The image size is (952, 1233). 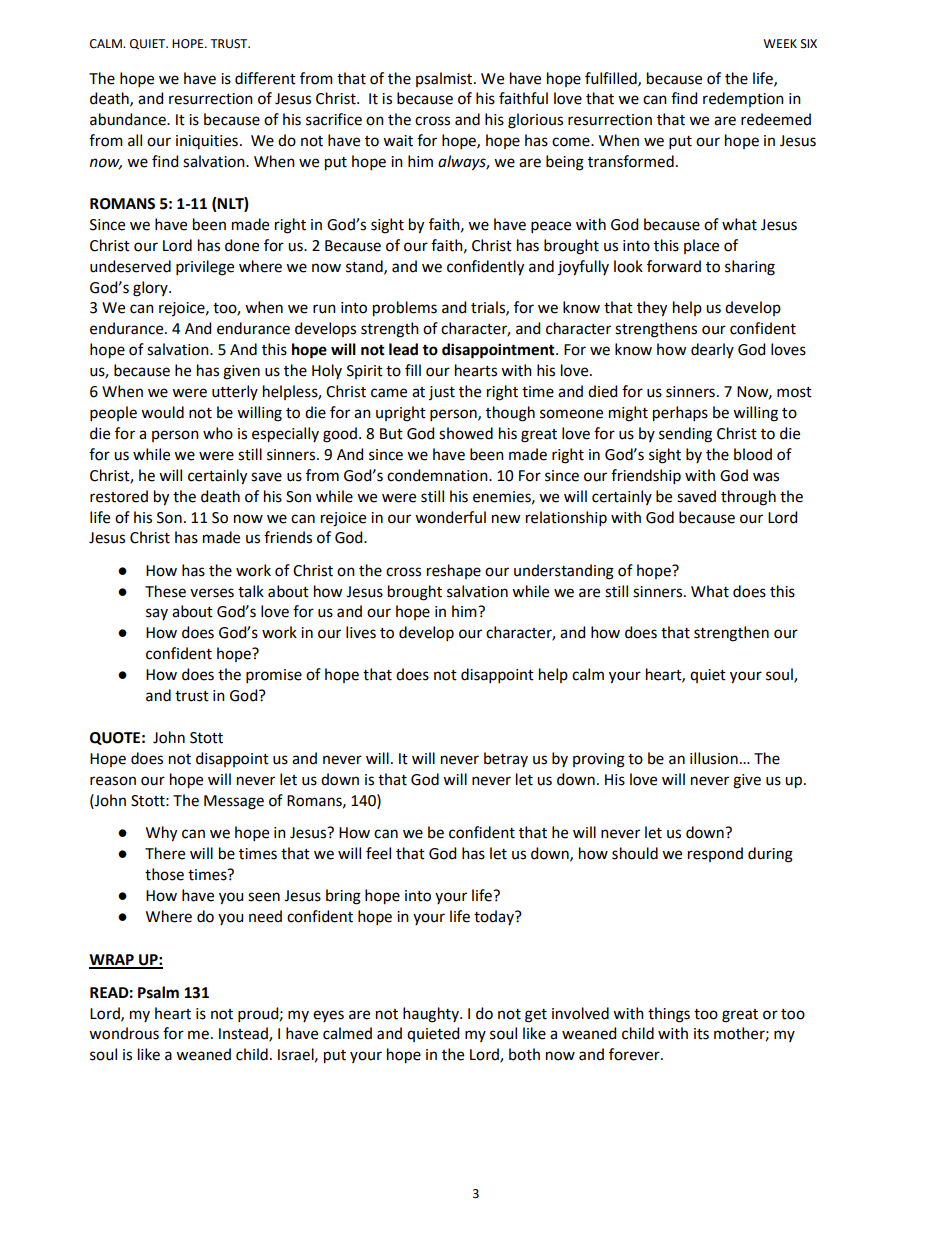 I want to click on verses, so click(x=212, y=593).
